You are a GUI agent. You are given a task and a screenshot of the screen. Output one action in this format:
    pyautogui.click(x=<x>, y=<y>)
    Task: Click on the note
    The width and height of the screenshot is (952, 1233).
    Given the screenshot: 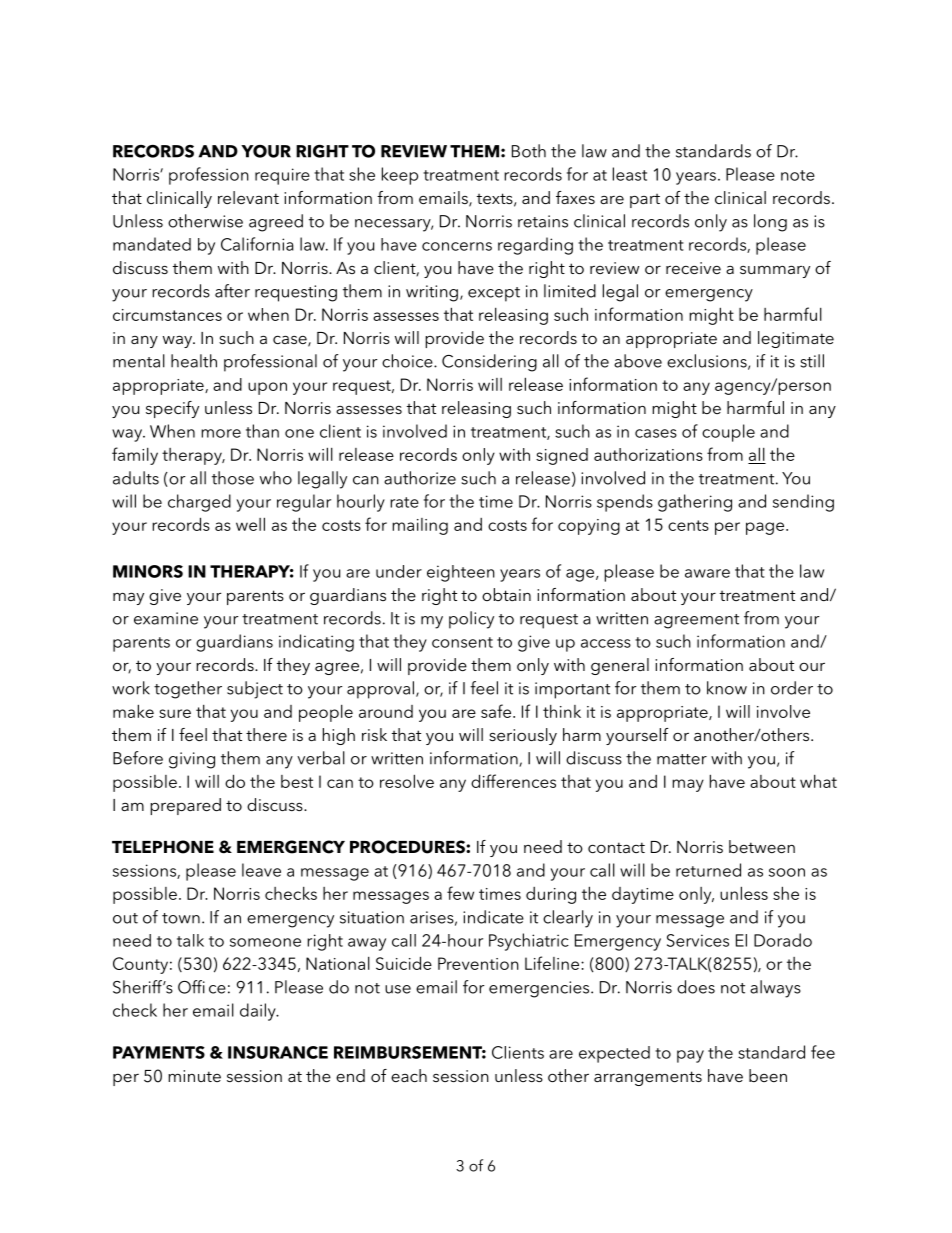 What is the action you would take?
    pyautogui.click(x=798, y=175)
